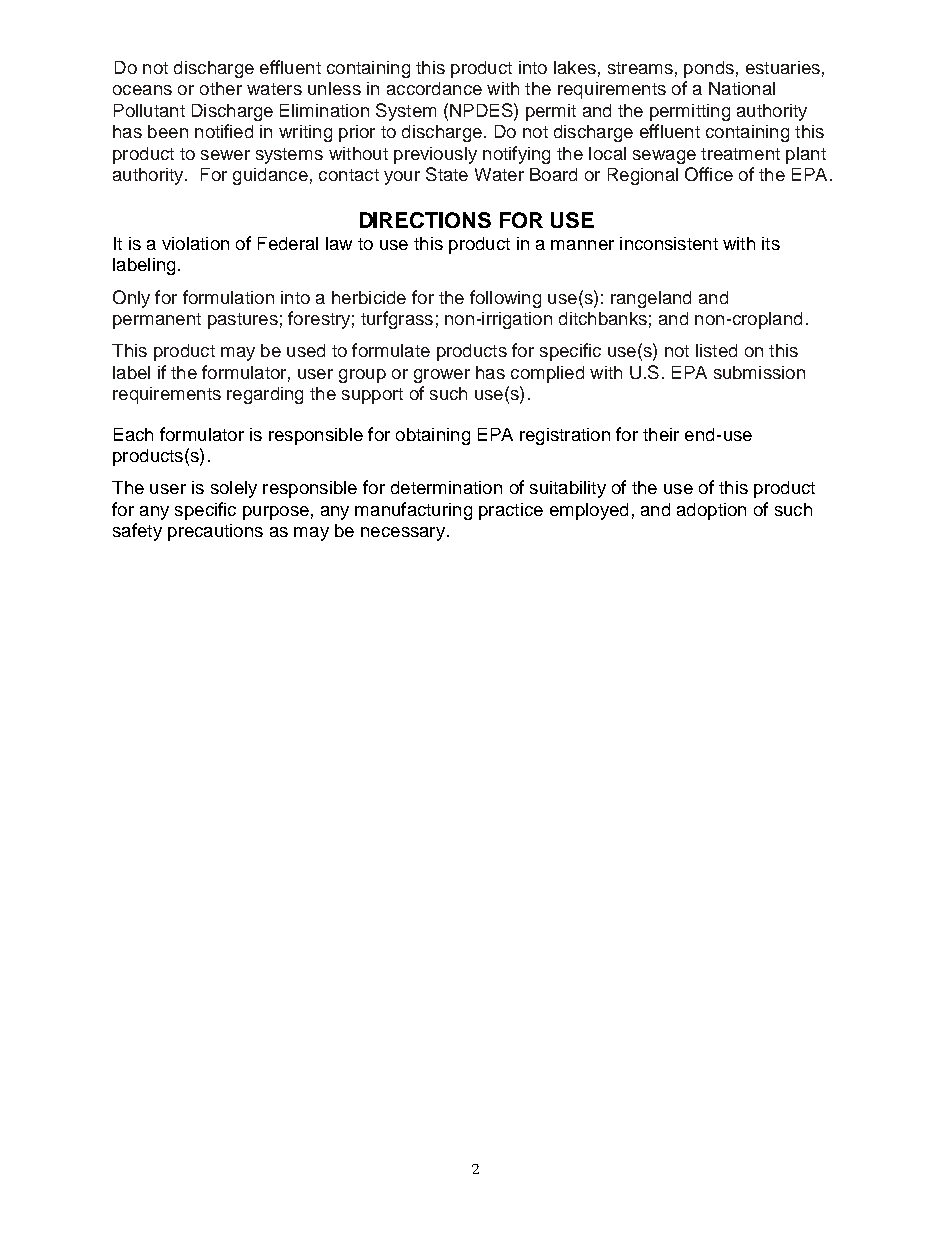  I want to click on accordance, so click(434, 88).
